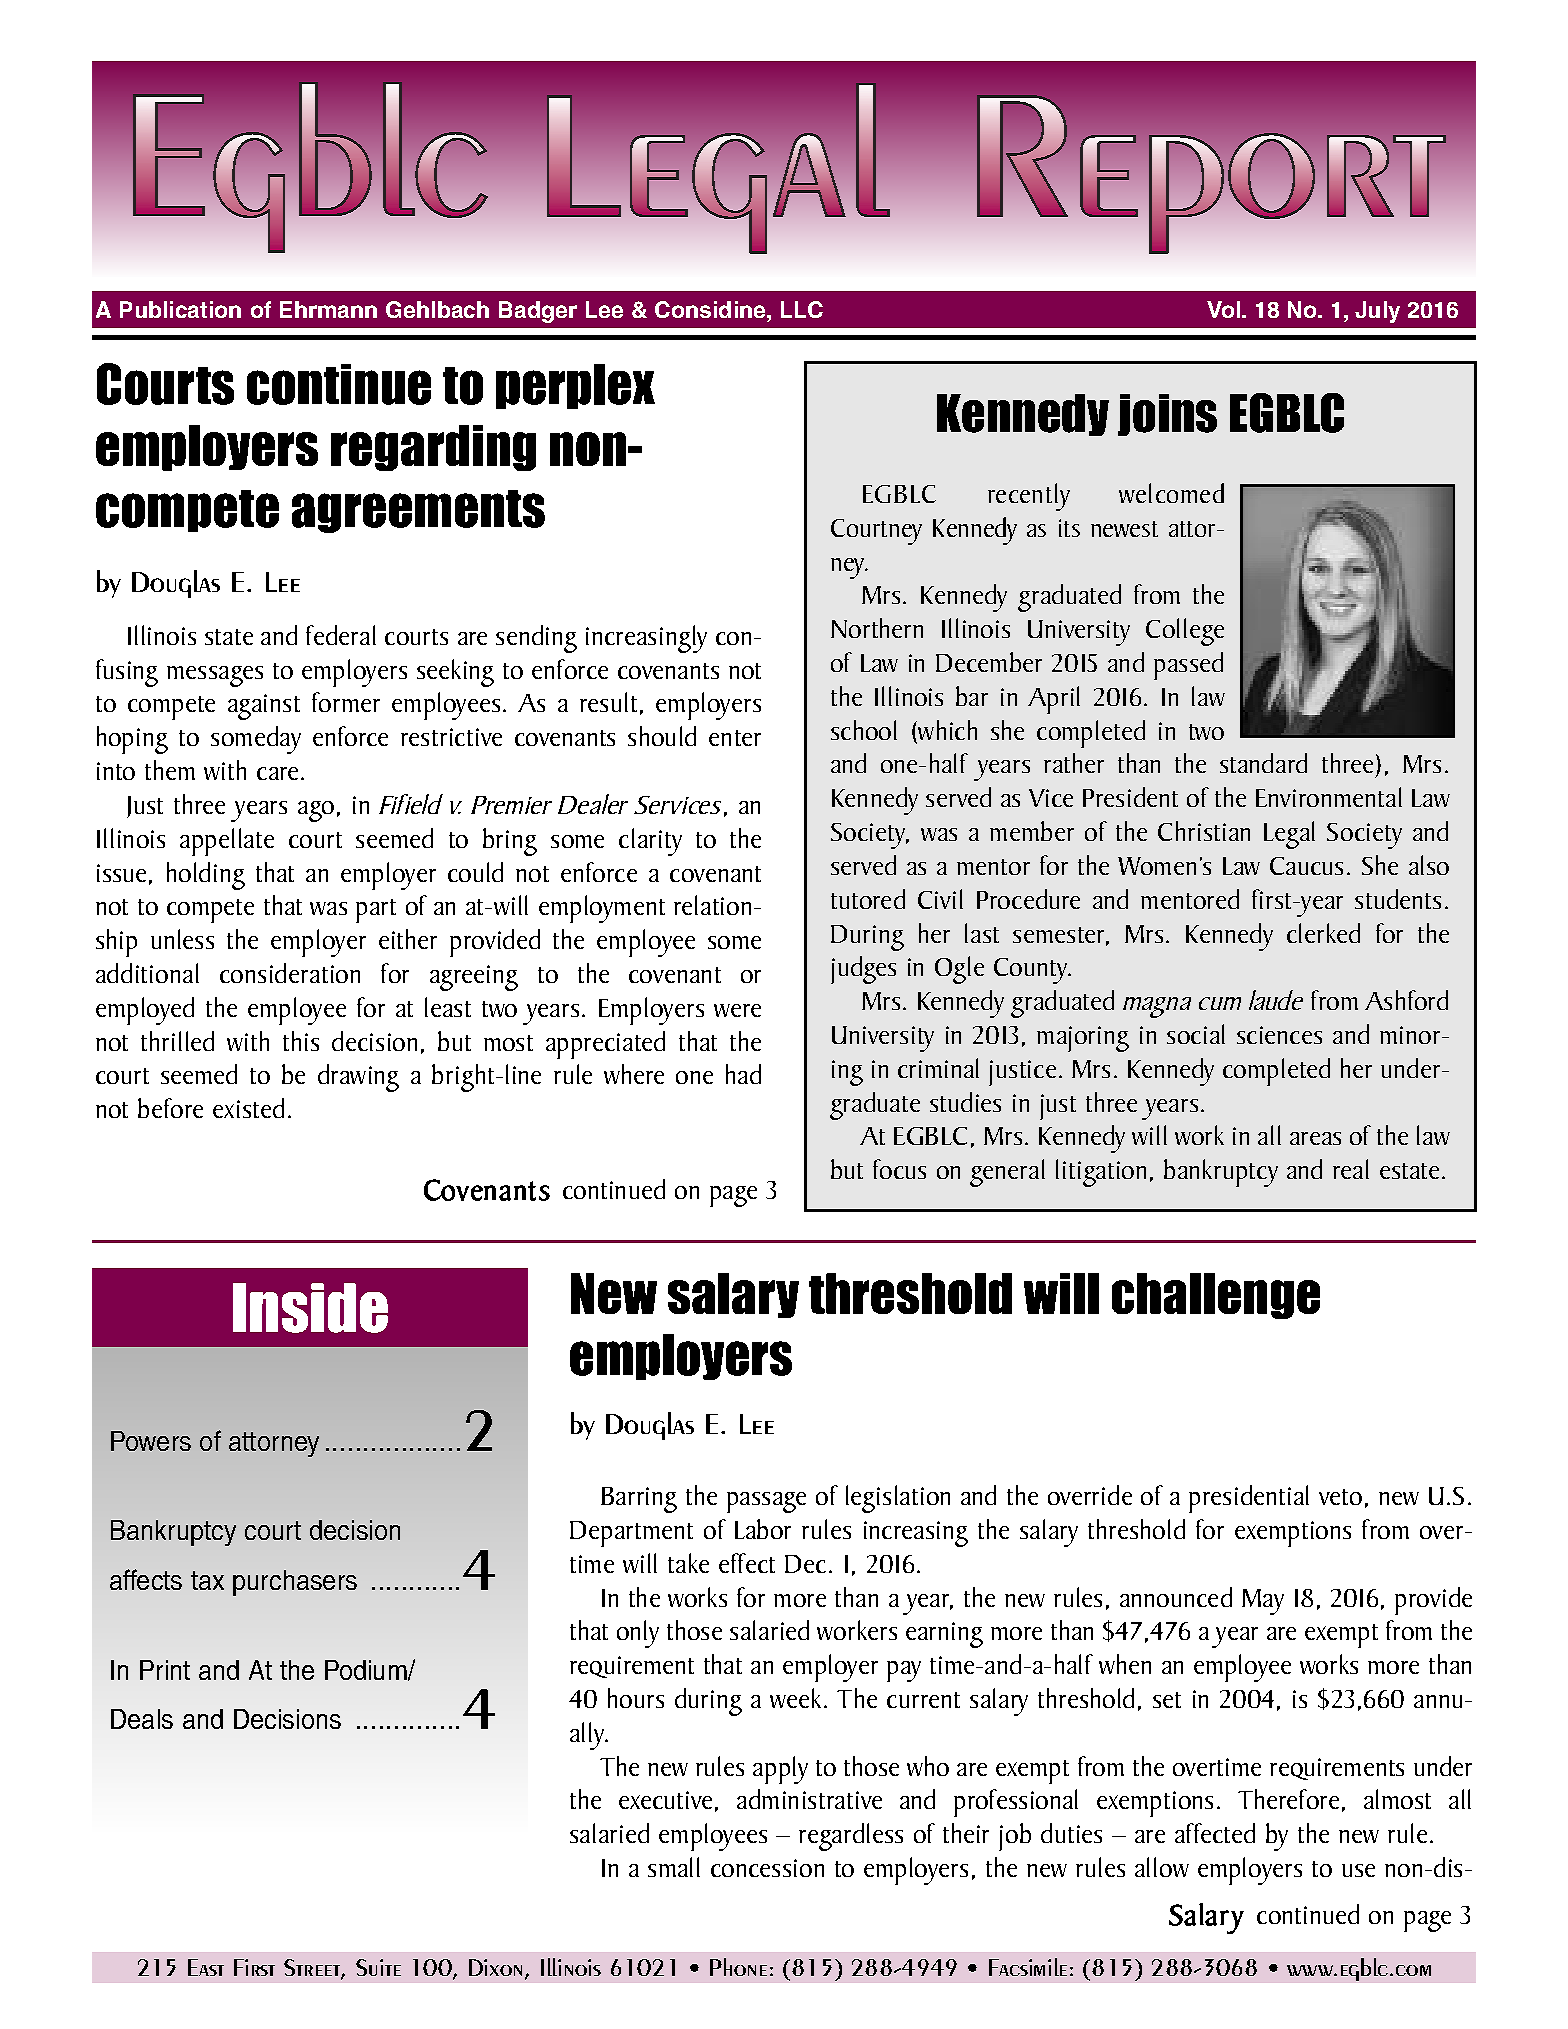 Image resolution: width=1568 pixels, height=2029 pixels. I want to click on concession, so click(767, 1868).
